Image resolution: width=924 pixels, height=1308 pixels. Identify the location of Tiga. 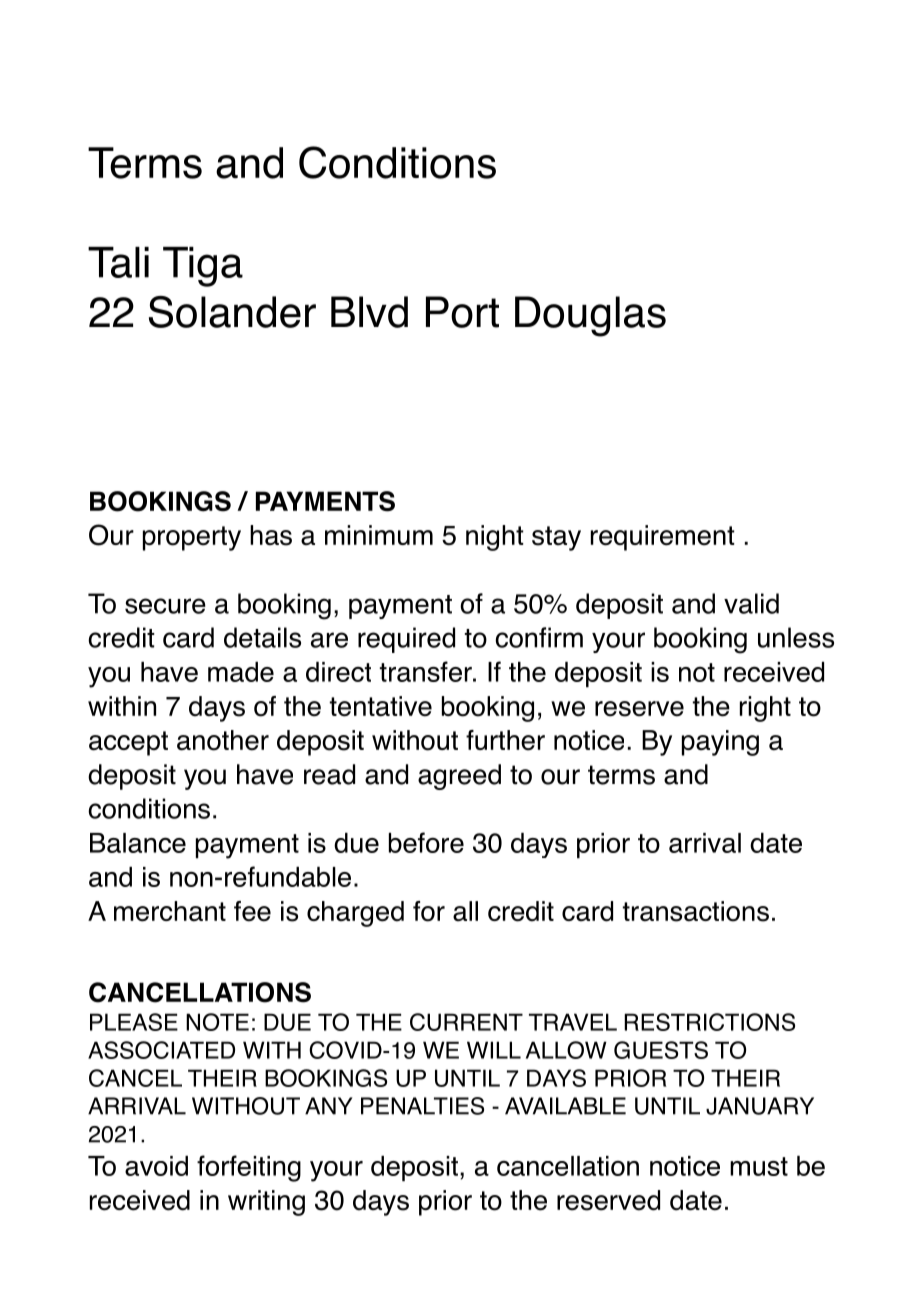
(203, 267).
